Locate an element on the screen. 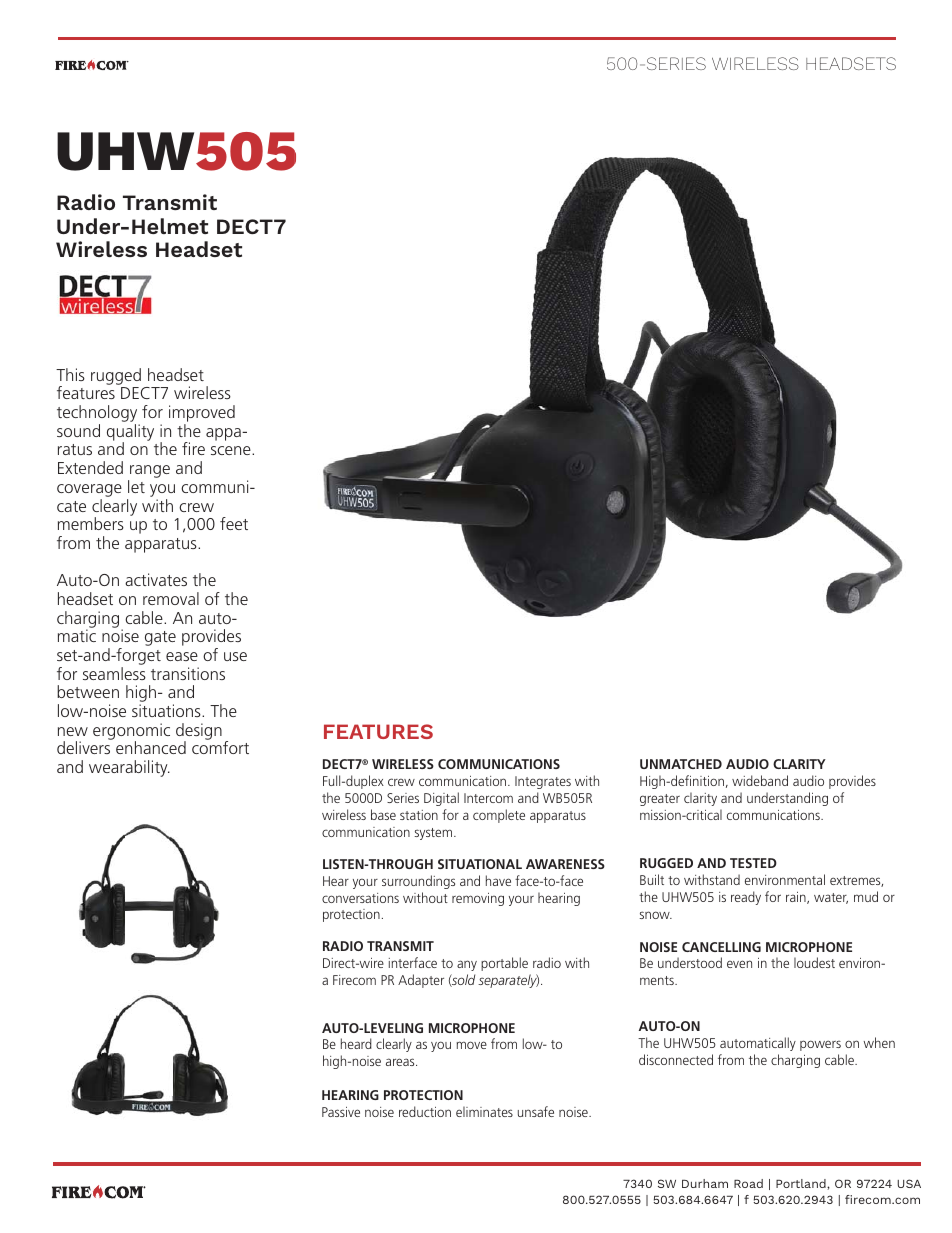 Image resolution: width=952 pixels, height=1233 pixels. UNMATCHED is located at coordinates (681, 764).
